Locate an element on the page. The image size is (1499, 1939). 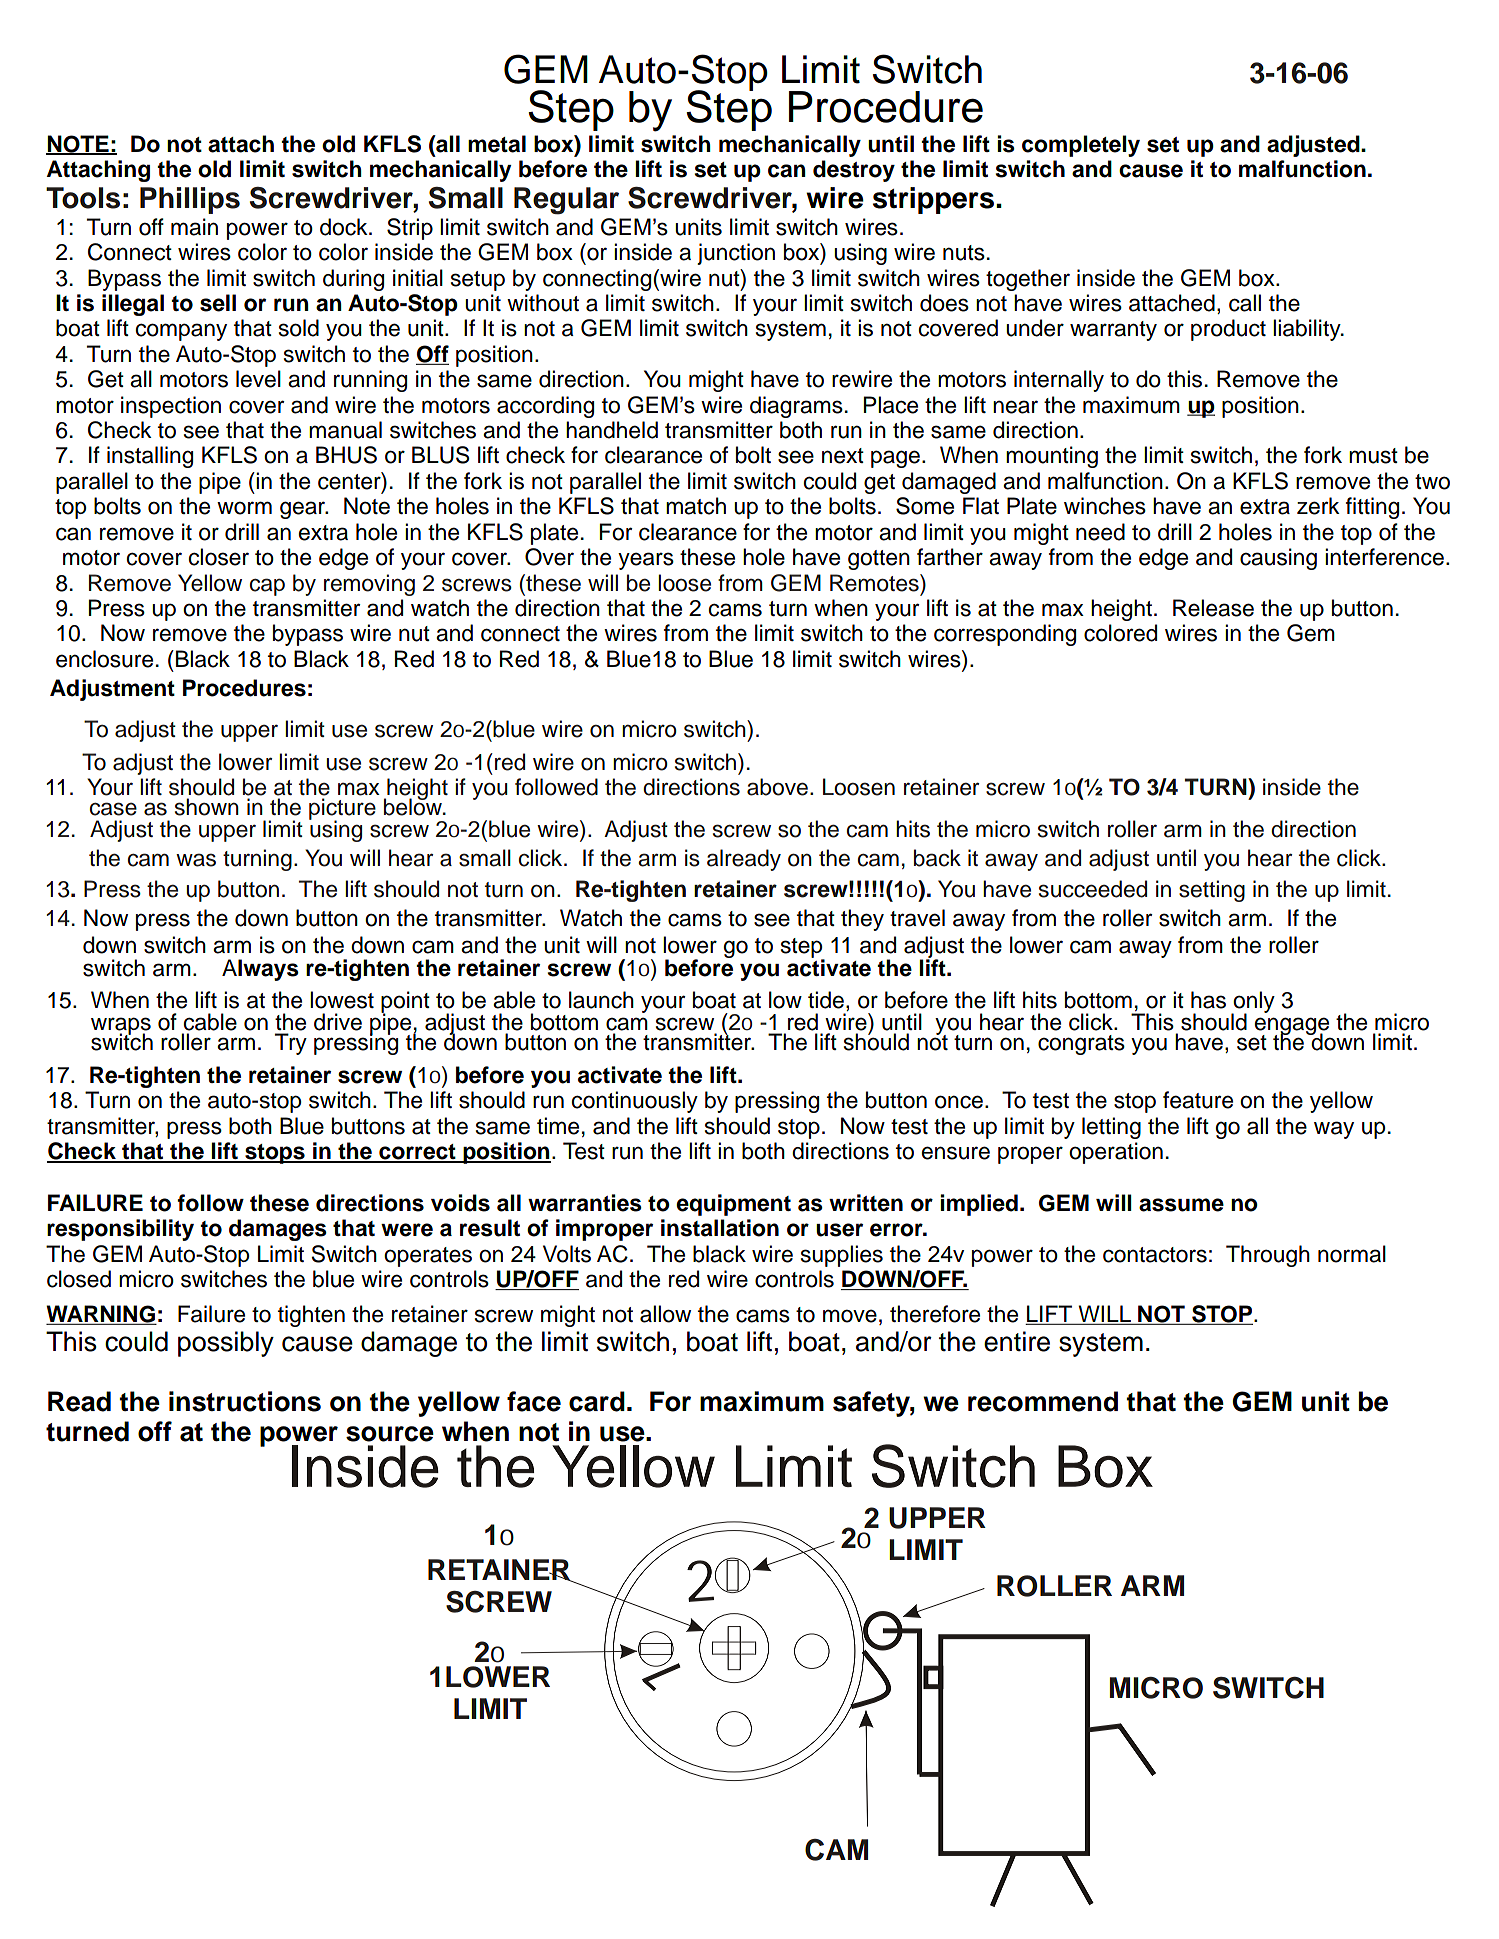
recommend is located at coordinates (1043, 1401).
